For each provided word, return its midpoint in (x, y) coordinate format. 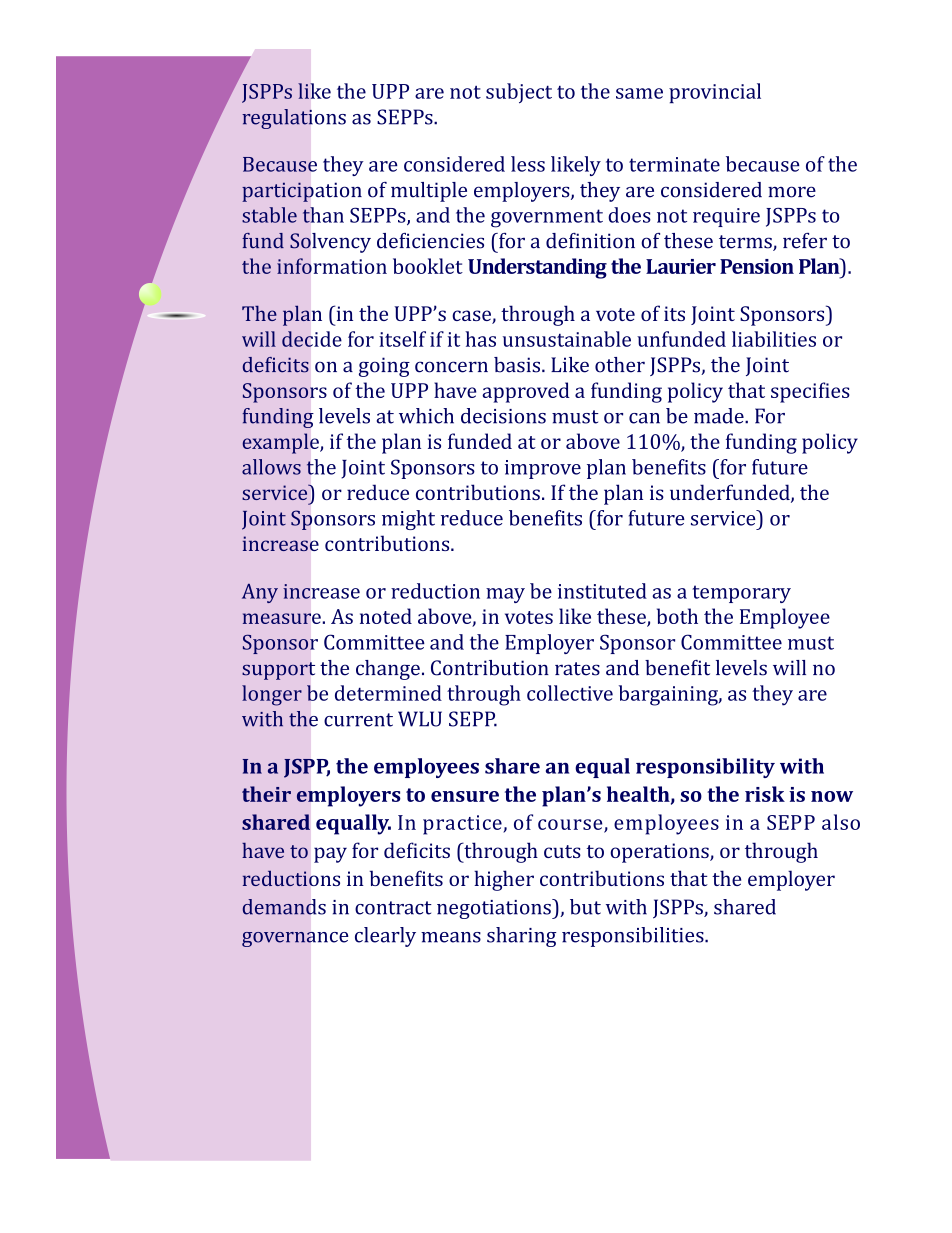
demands (284, 907)
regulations (294, 119)
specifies (810, 392)
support (278, 671)
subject (519, 93)
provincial (715, 93)
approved (526, 392)
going (384, 367)
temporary (741, 594)
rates (577, 669)
